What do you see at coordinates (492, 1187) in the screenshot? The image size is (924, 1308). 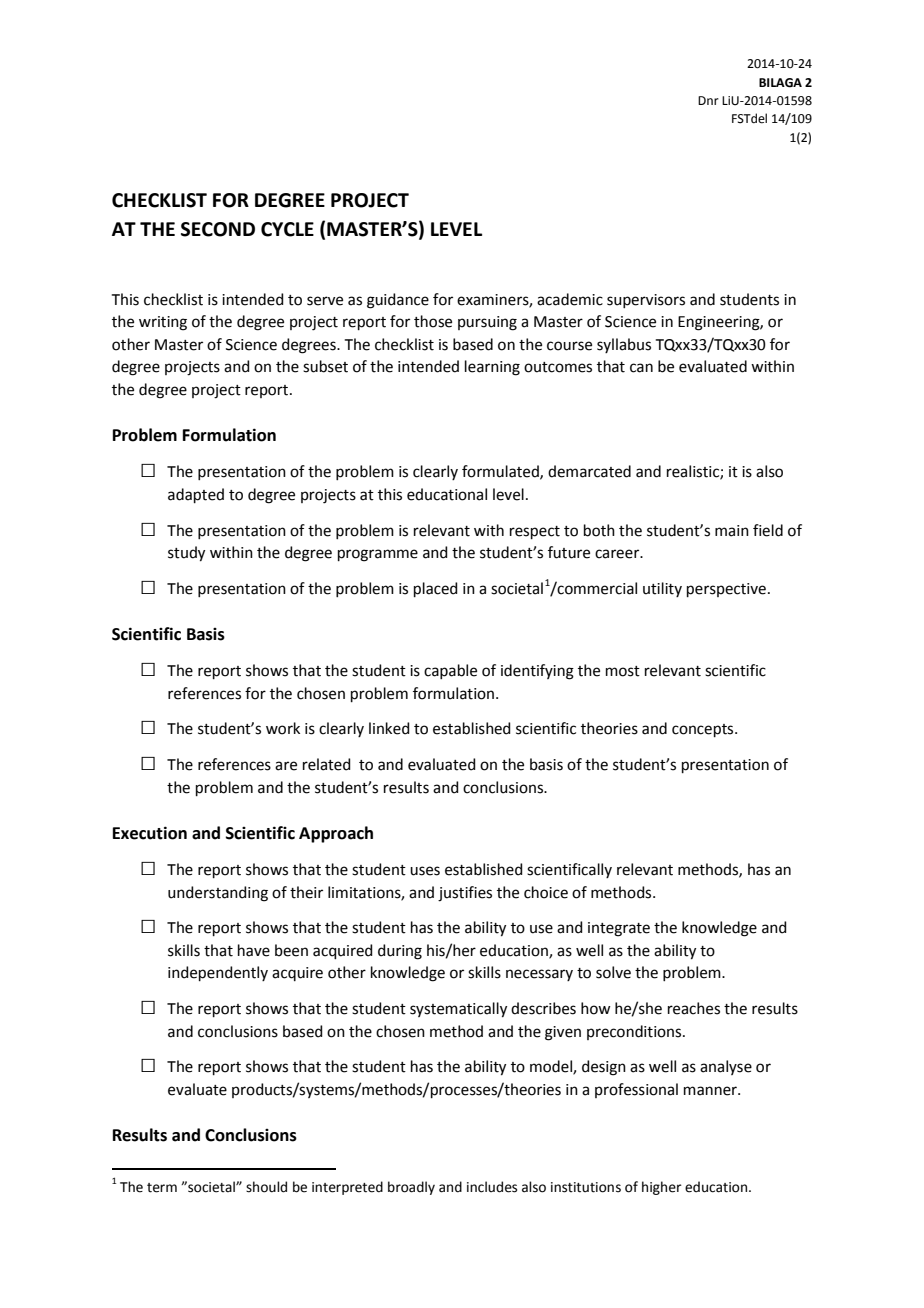 I see `includes` at bounding box center [492, 1187].
